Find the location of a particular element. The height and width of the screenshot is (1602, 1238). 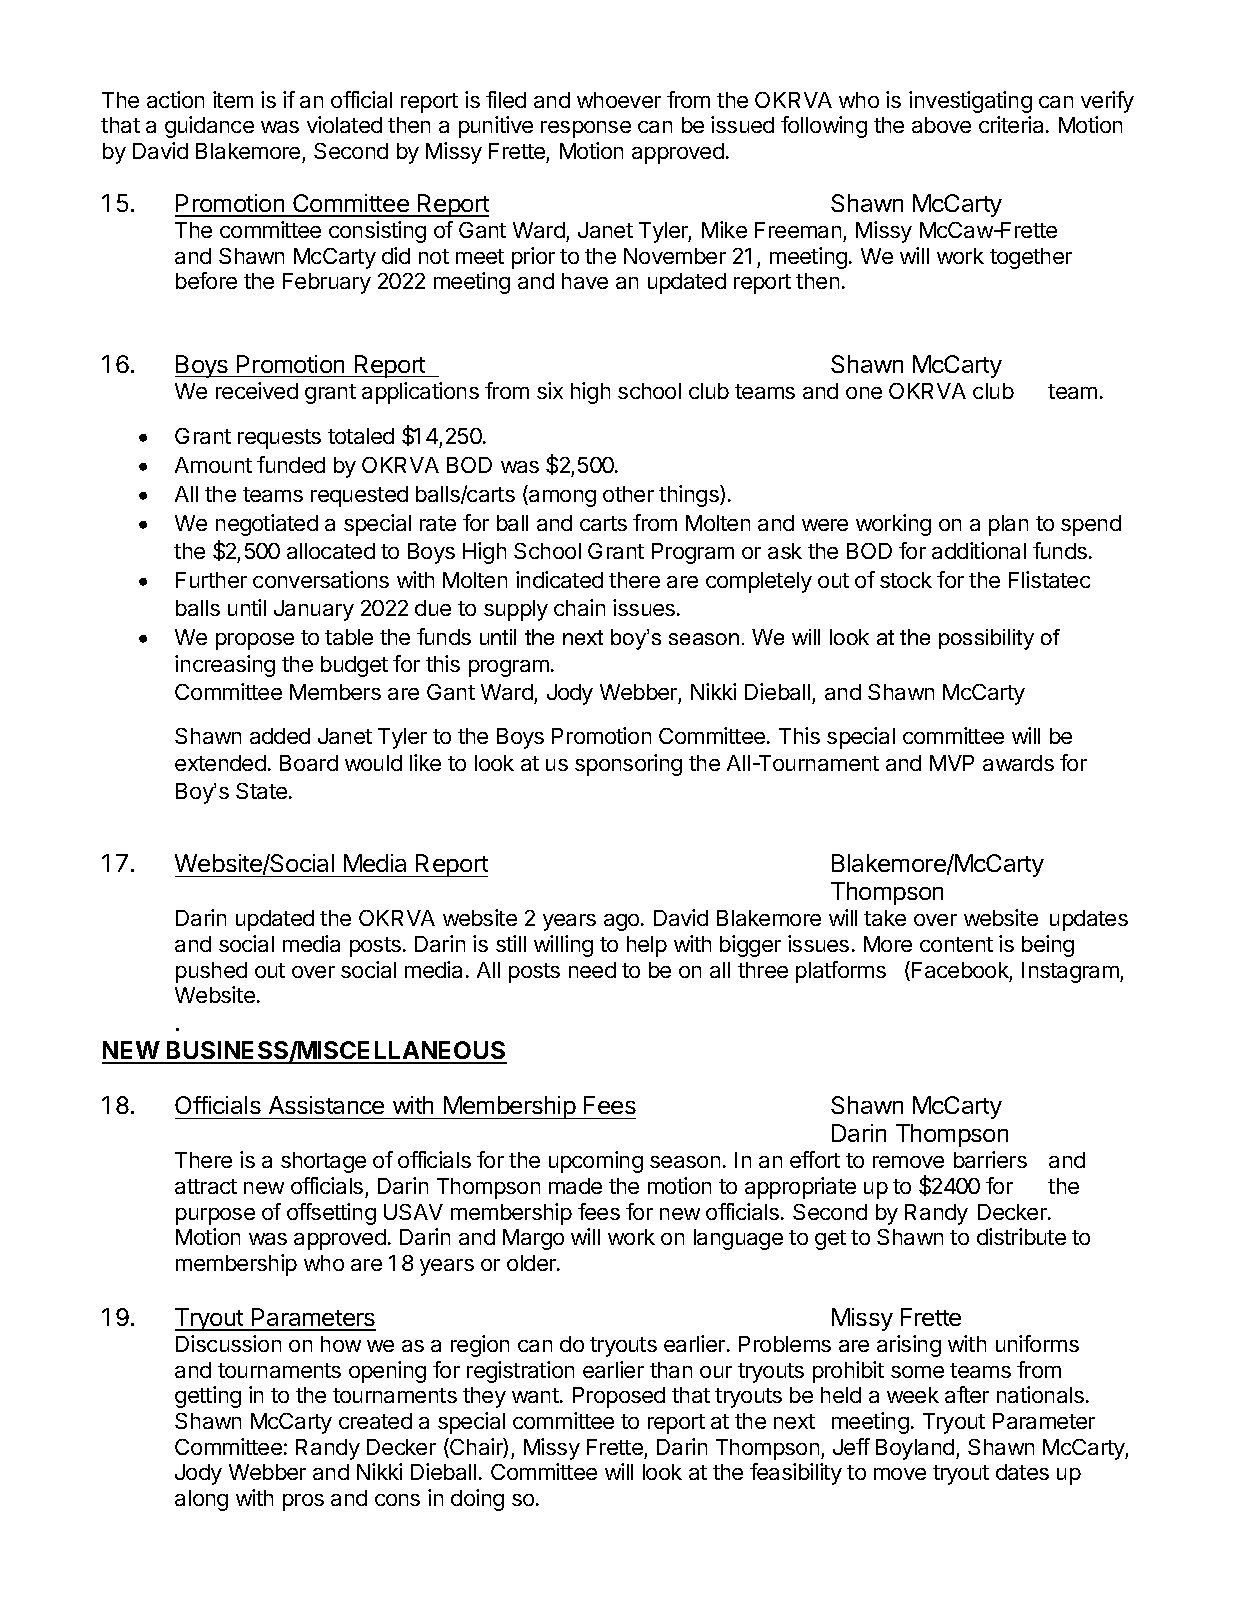

than is located at coordinates (671, 1370).
